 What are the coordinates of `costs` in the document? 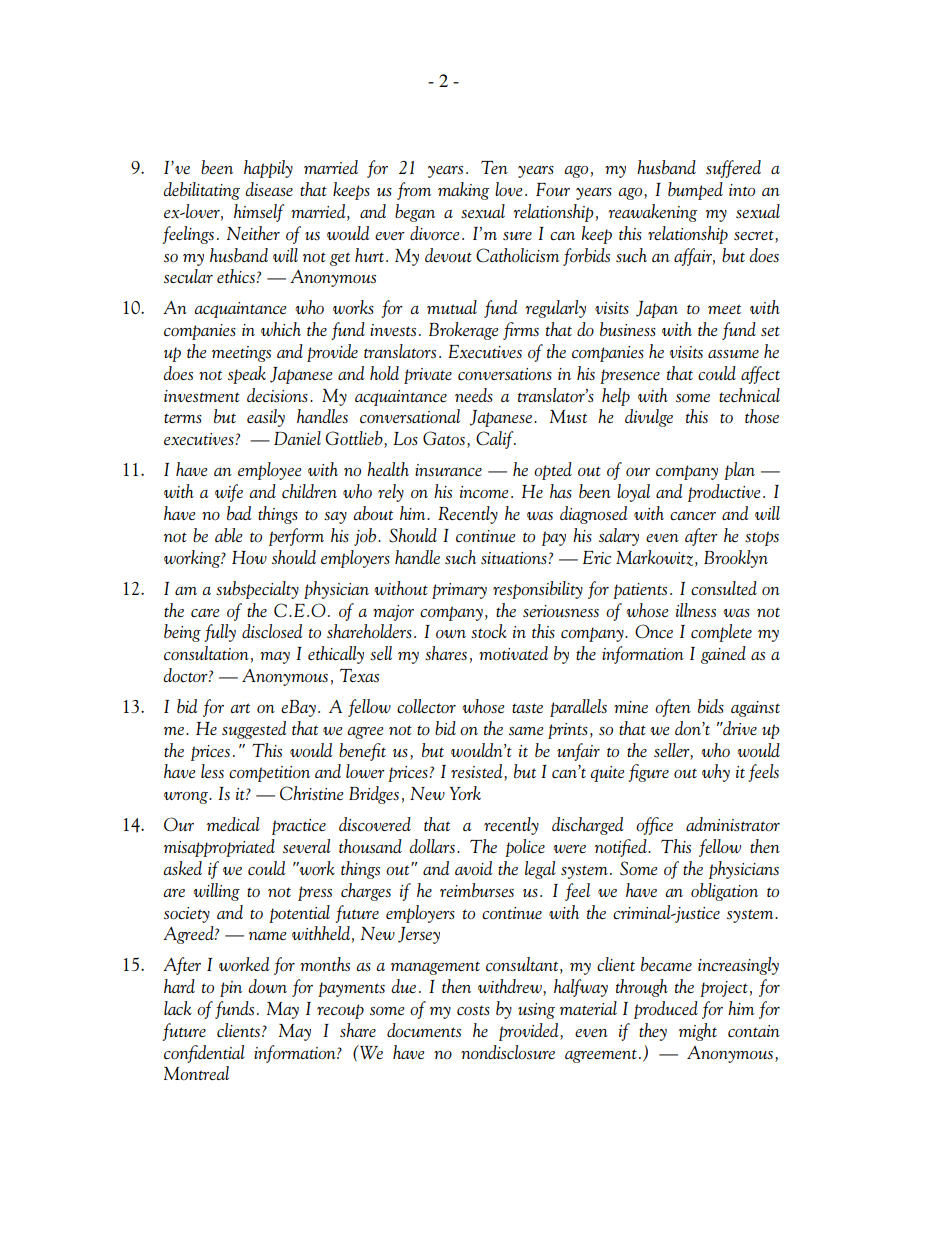 It's located at (473, 1010).
